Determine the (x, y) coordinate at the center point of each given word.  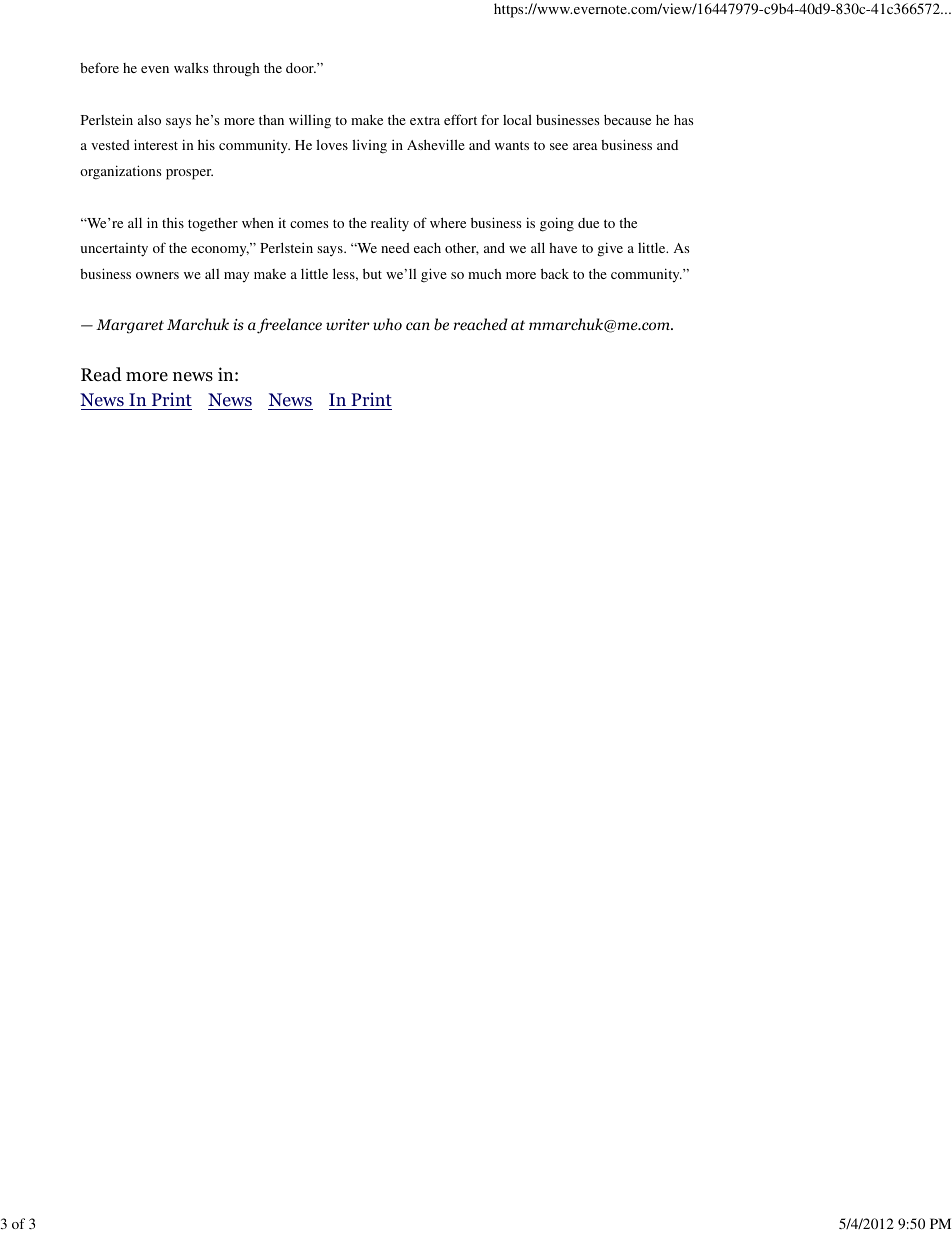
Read (101, 374)
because (627, 120)
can (418, 326)
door (301, 68)
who (387, 324)
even (155, 69)
